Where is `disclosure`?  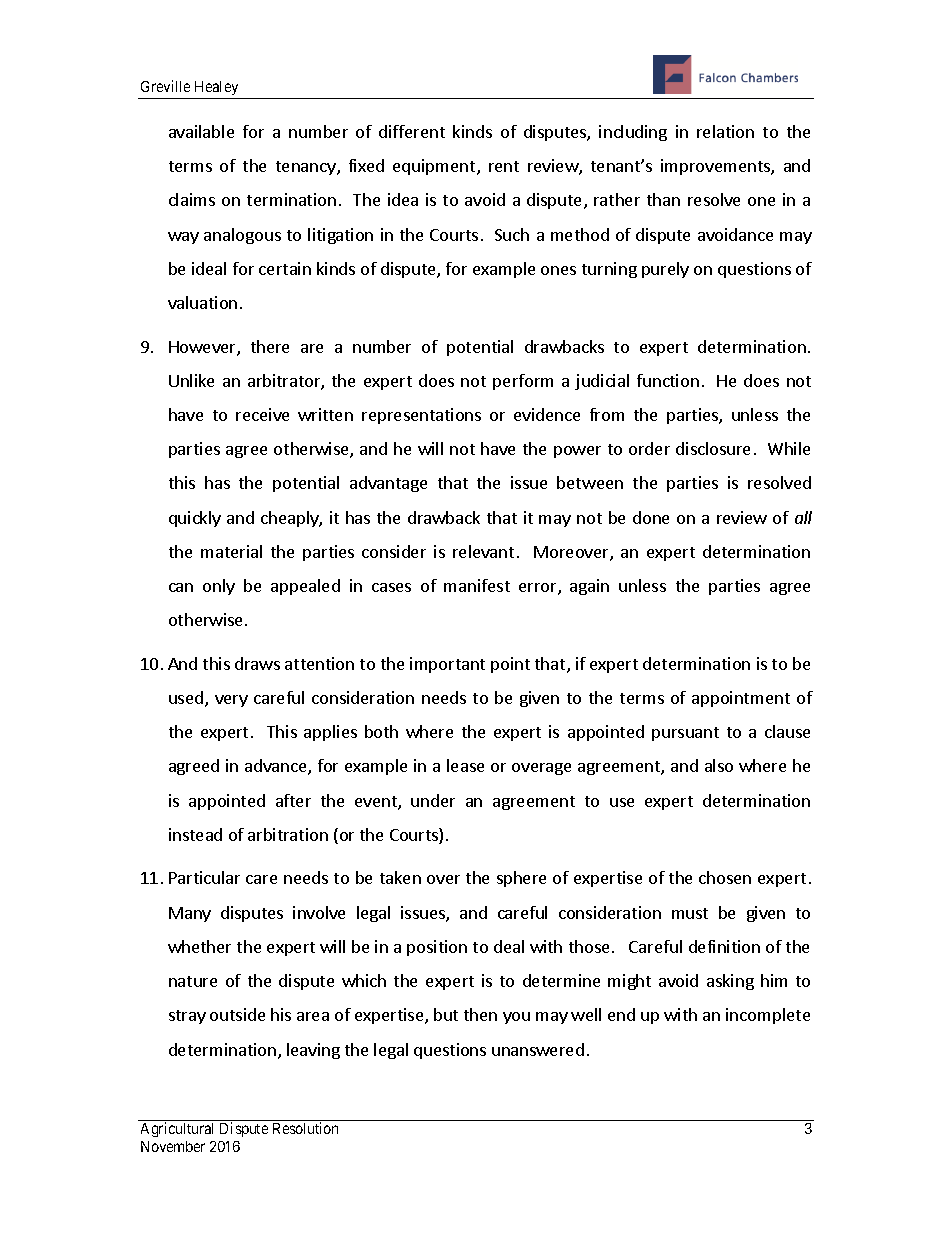
disclosure is located at coordinates (713, 448).
